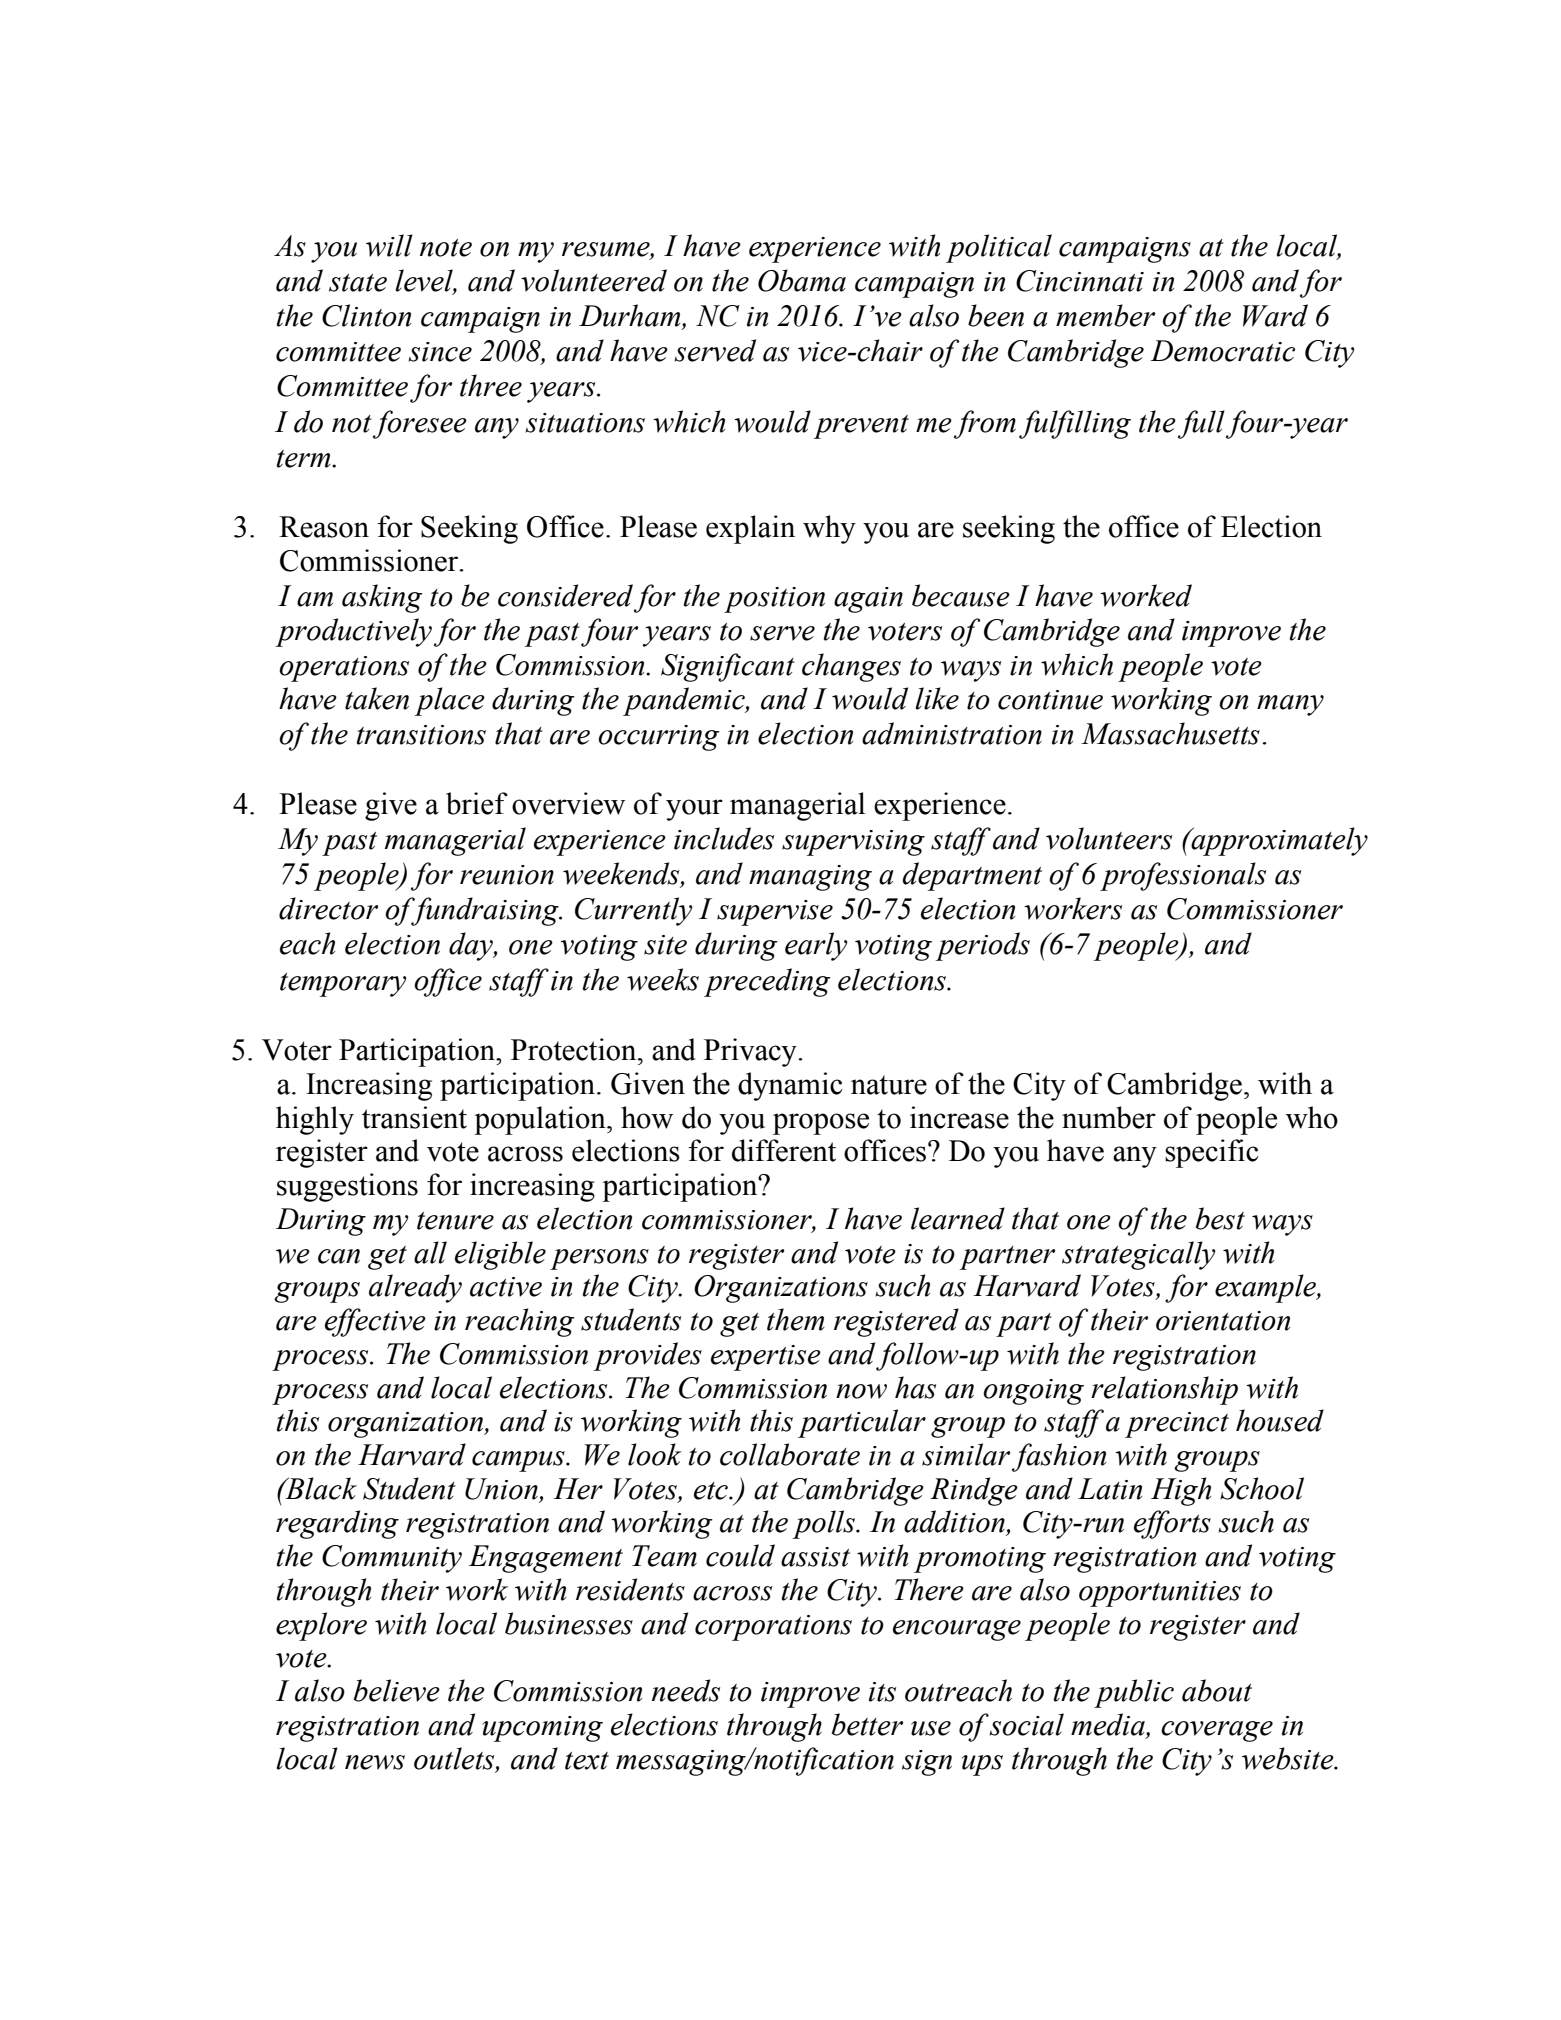 The image size is (1561, 2020). Describe the element at coordinates (802, 280) in the image. I see `Obama` at that location.
